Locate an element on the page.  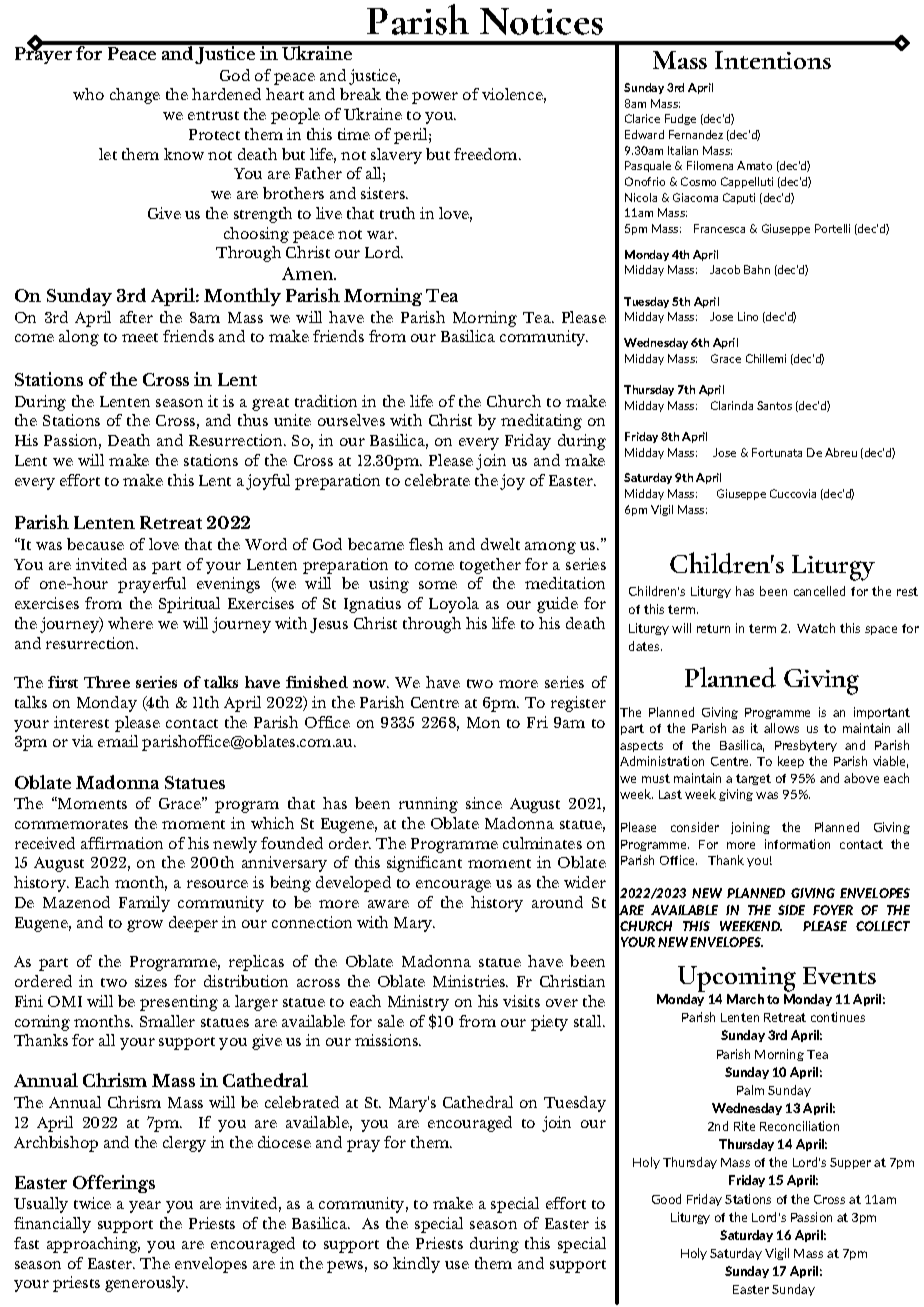
meet is located at coordinates (140, 337).
